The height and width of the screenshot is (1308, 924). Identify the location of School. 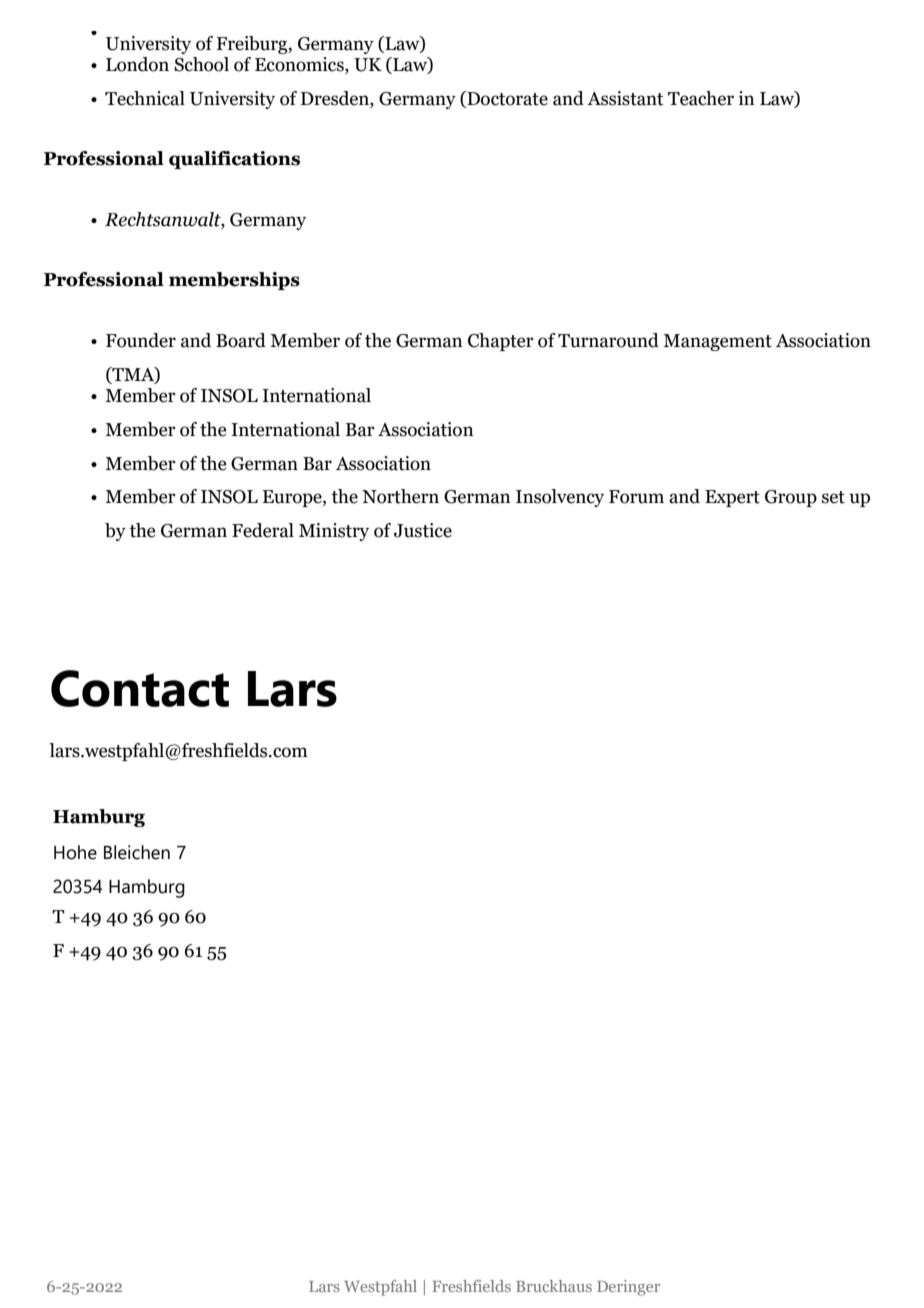
(201, 64).
